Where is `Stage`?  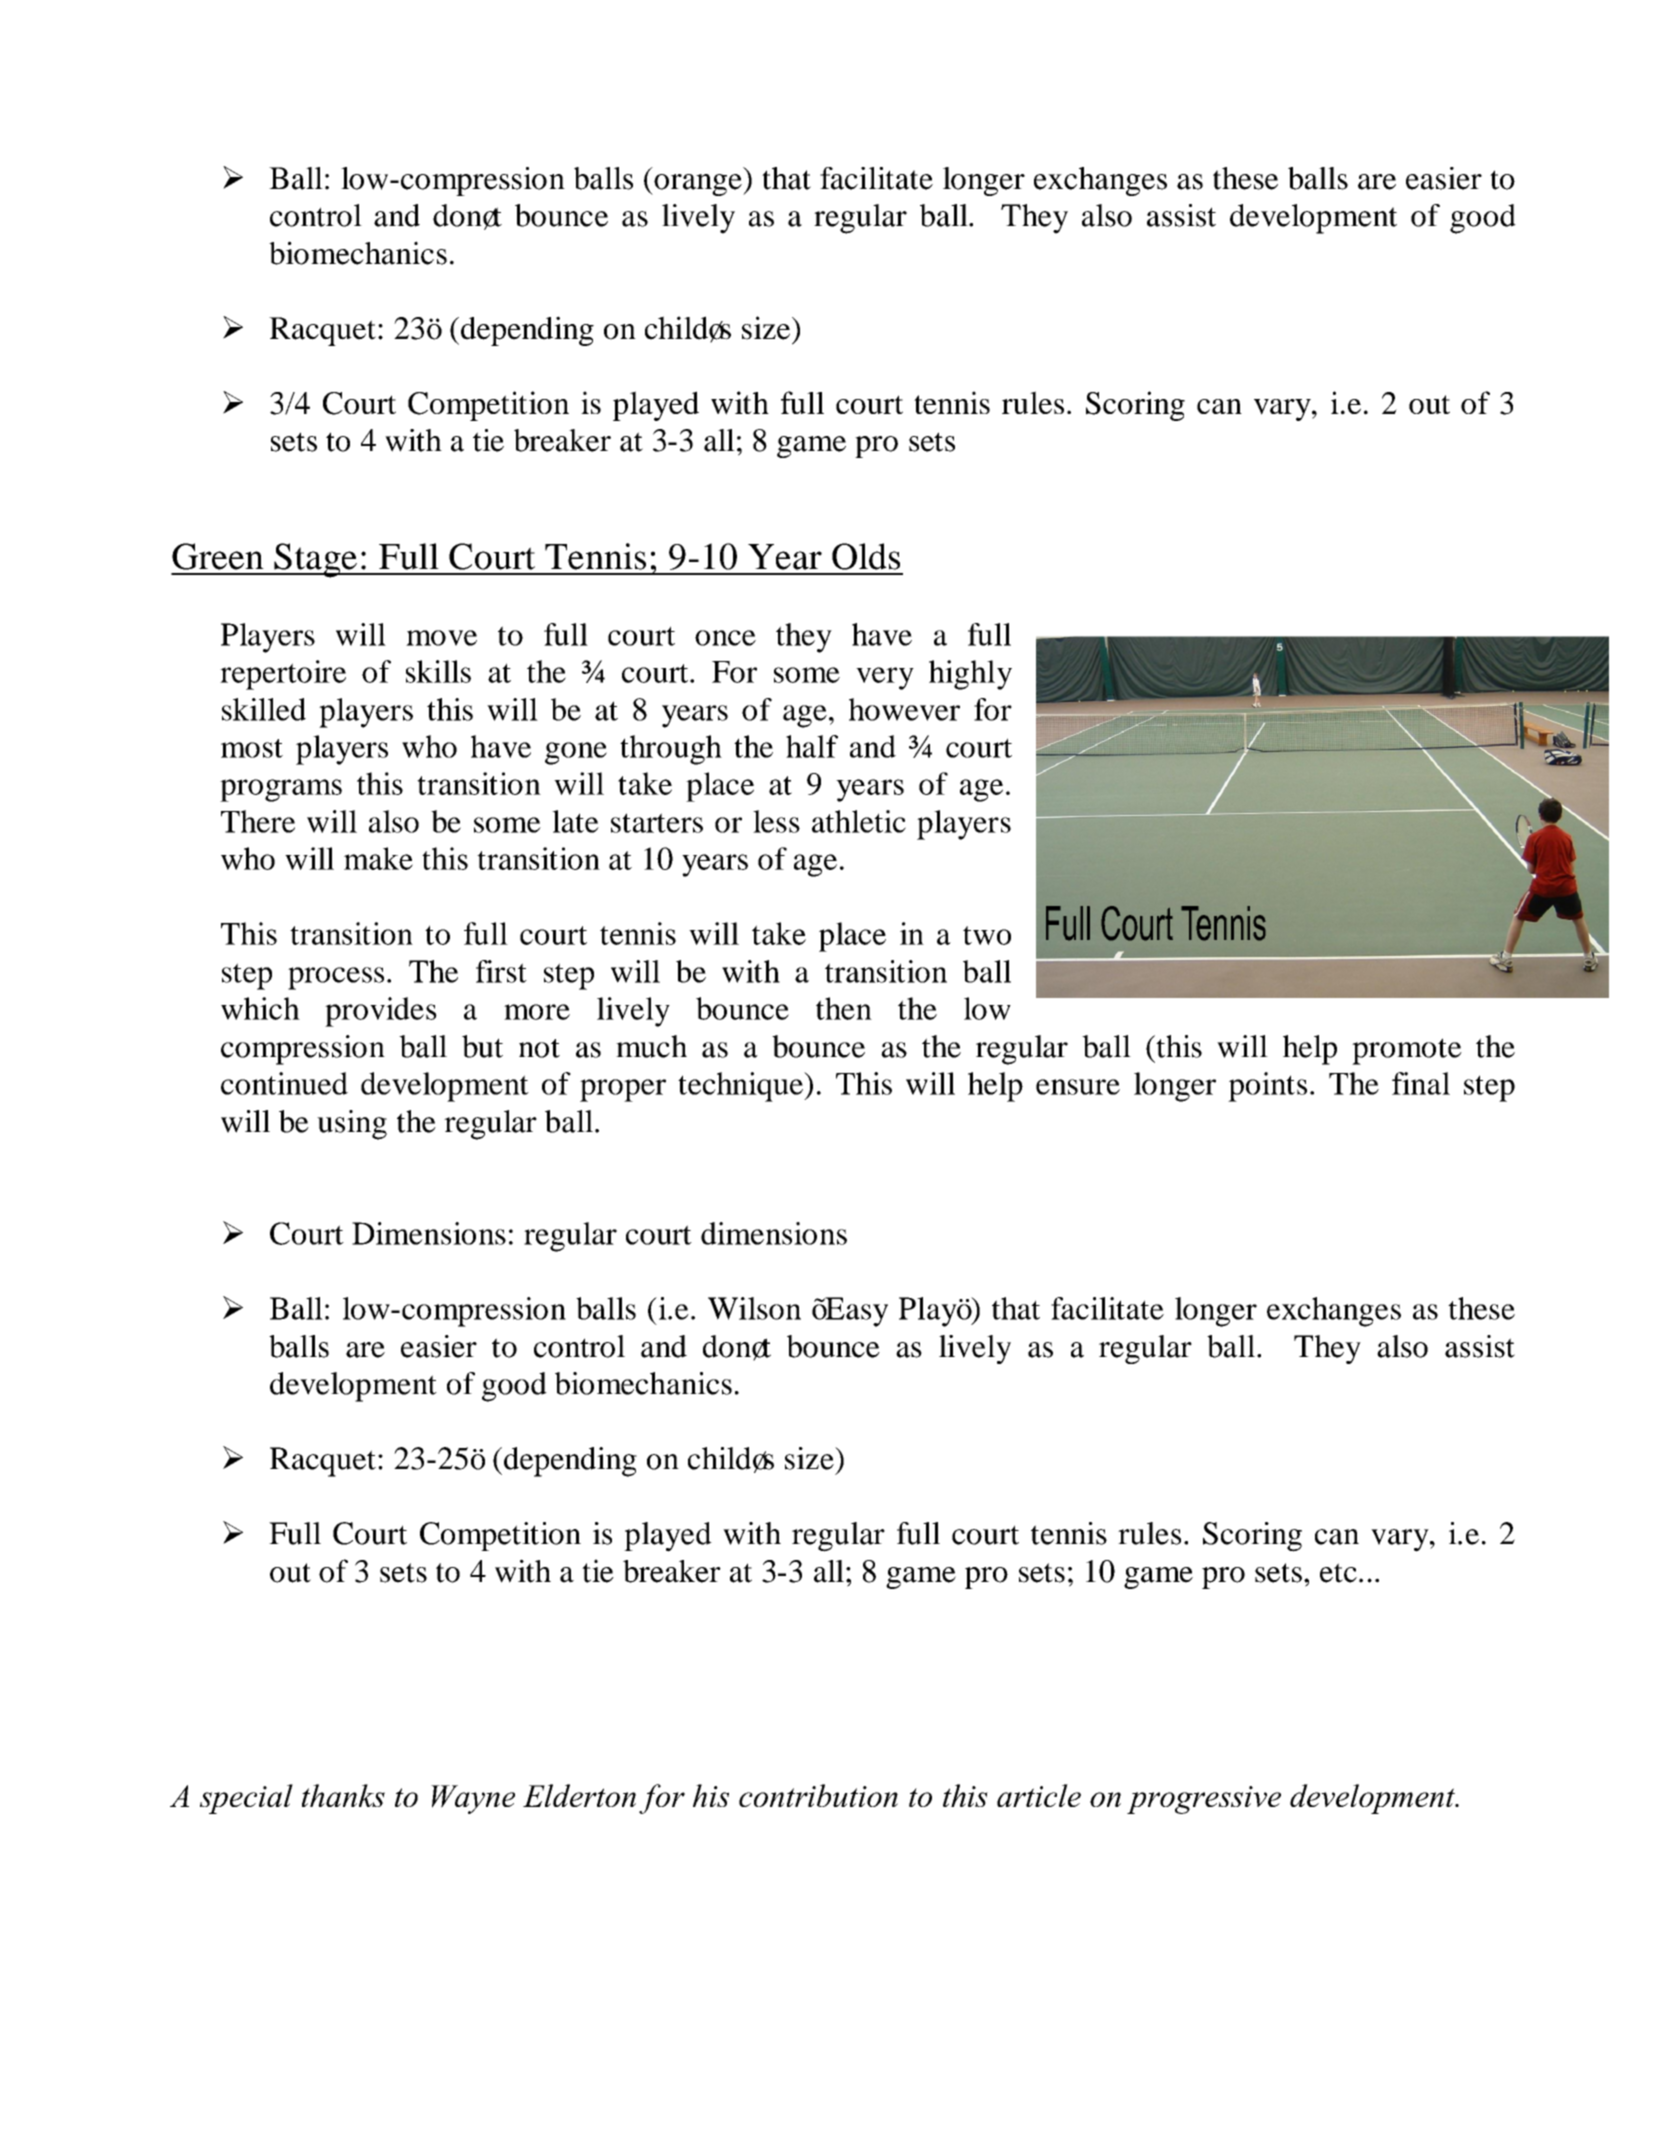 Stage is located at coordinates (315, 560).
